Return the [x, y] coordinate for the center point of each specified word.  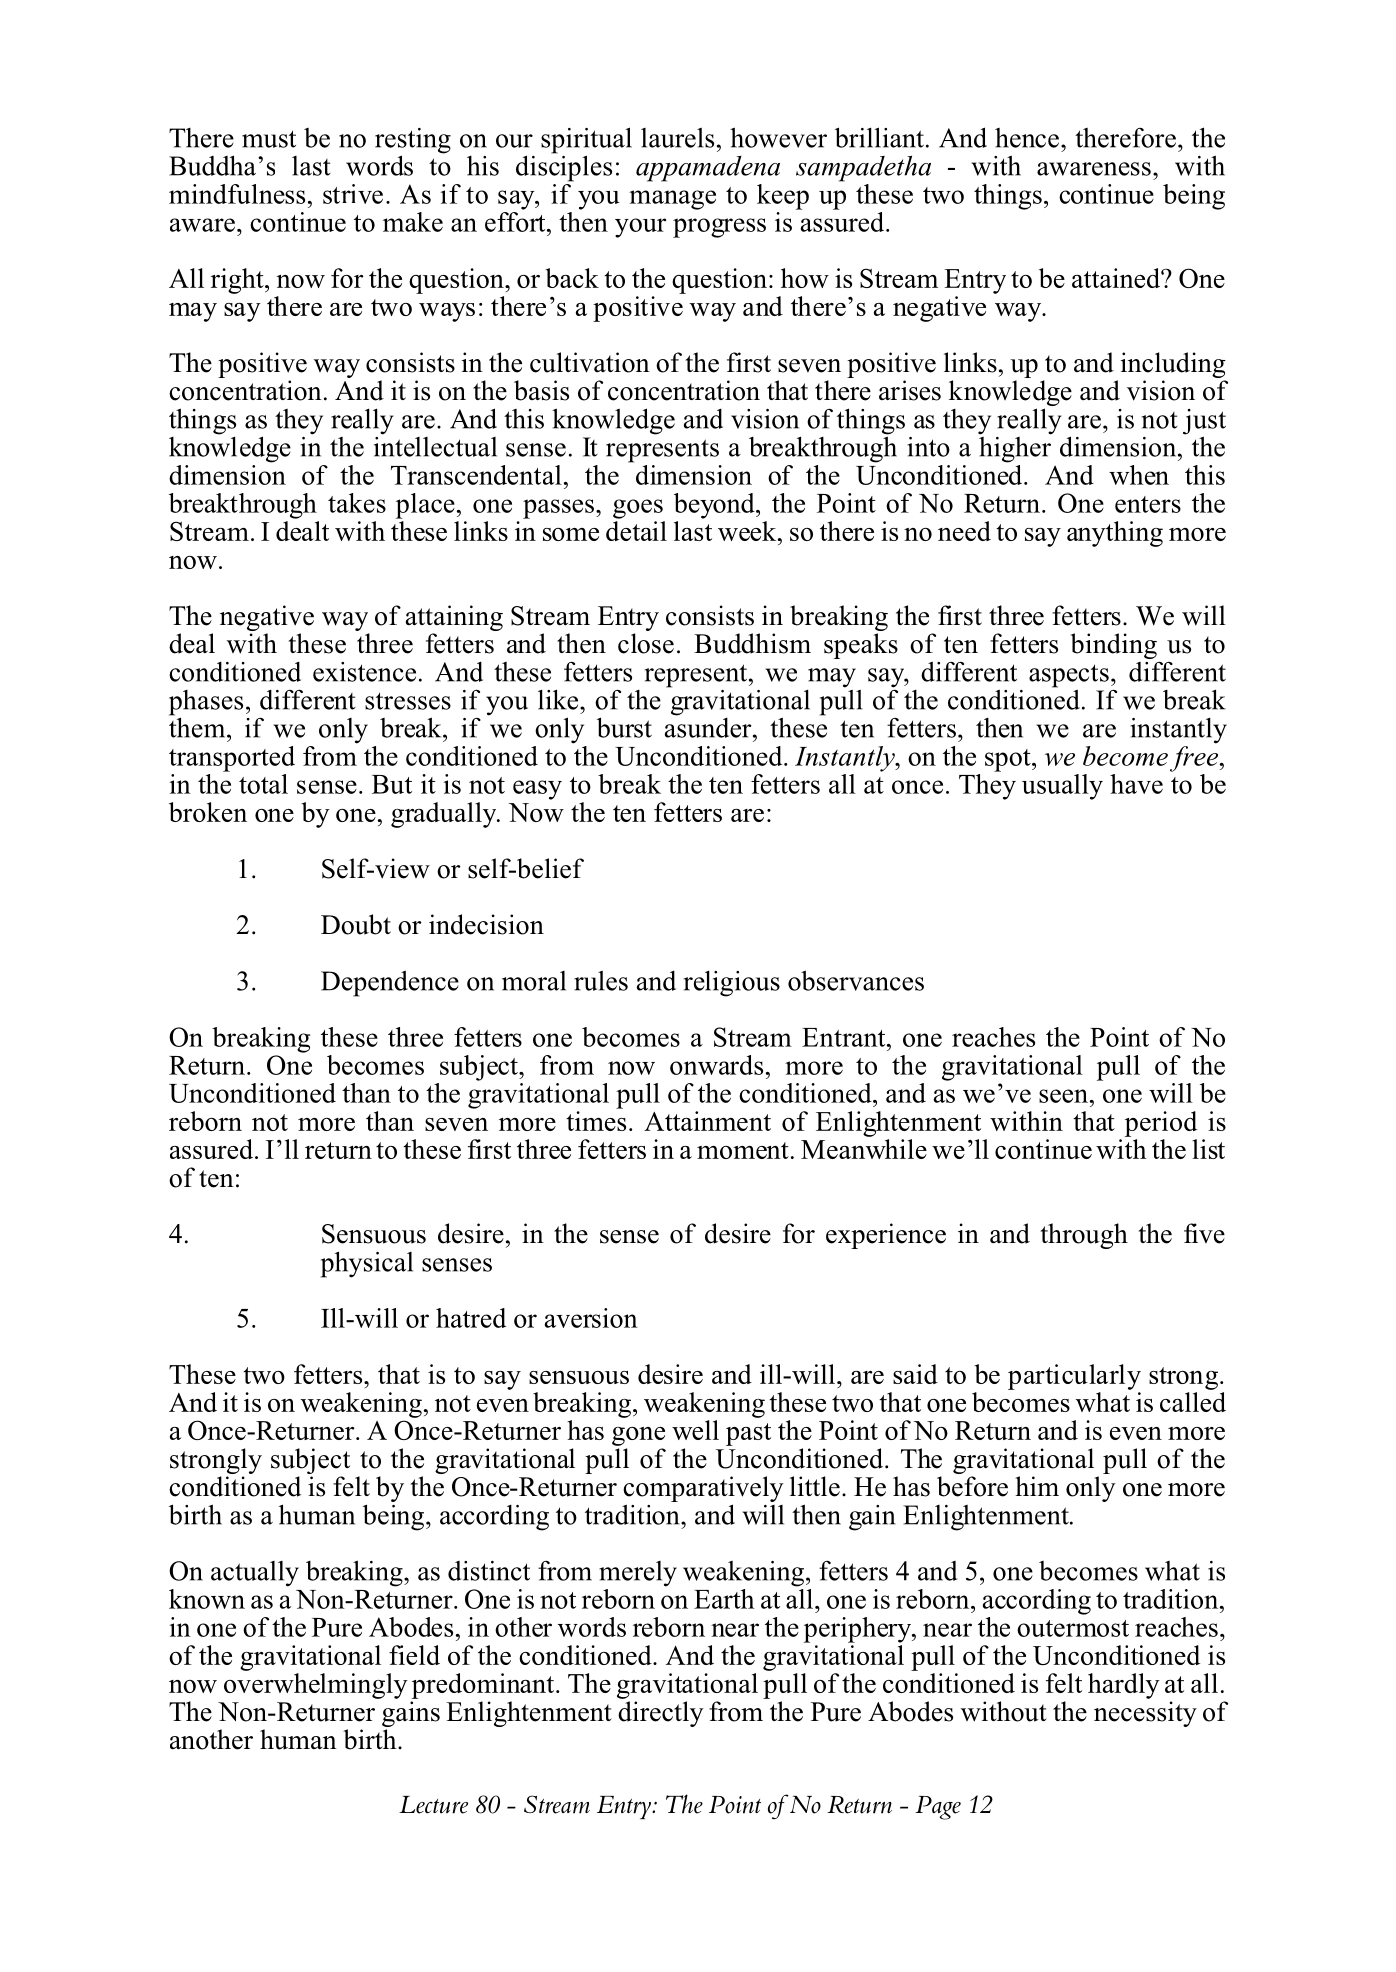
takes [357, 503]
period [1161, 1124]
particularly [1074, 1377]
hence [1027, 138]
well [695, 1430]
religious [732, 983]
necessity [1145, 1714]
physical [367, 1264]
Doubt [356, 924]
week [748, 531]
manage [672, 200]
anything [1115, 534]
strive [353, 194]
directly [661, 1714]
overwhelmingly [316, 1686]
